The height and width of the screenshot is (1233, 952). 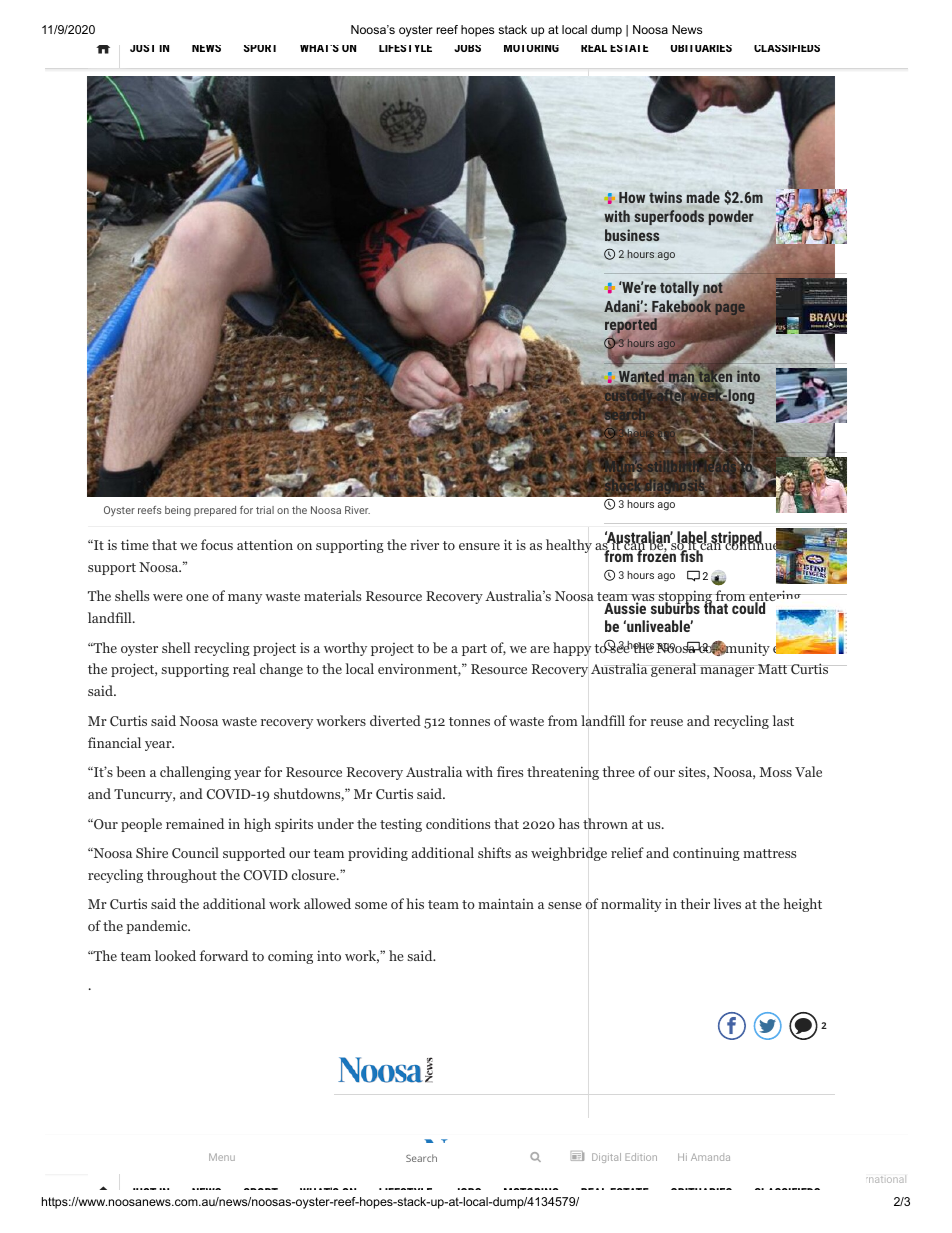 I want to click on change, so click(x=281, y=670).
